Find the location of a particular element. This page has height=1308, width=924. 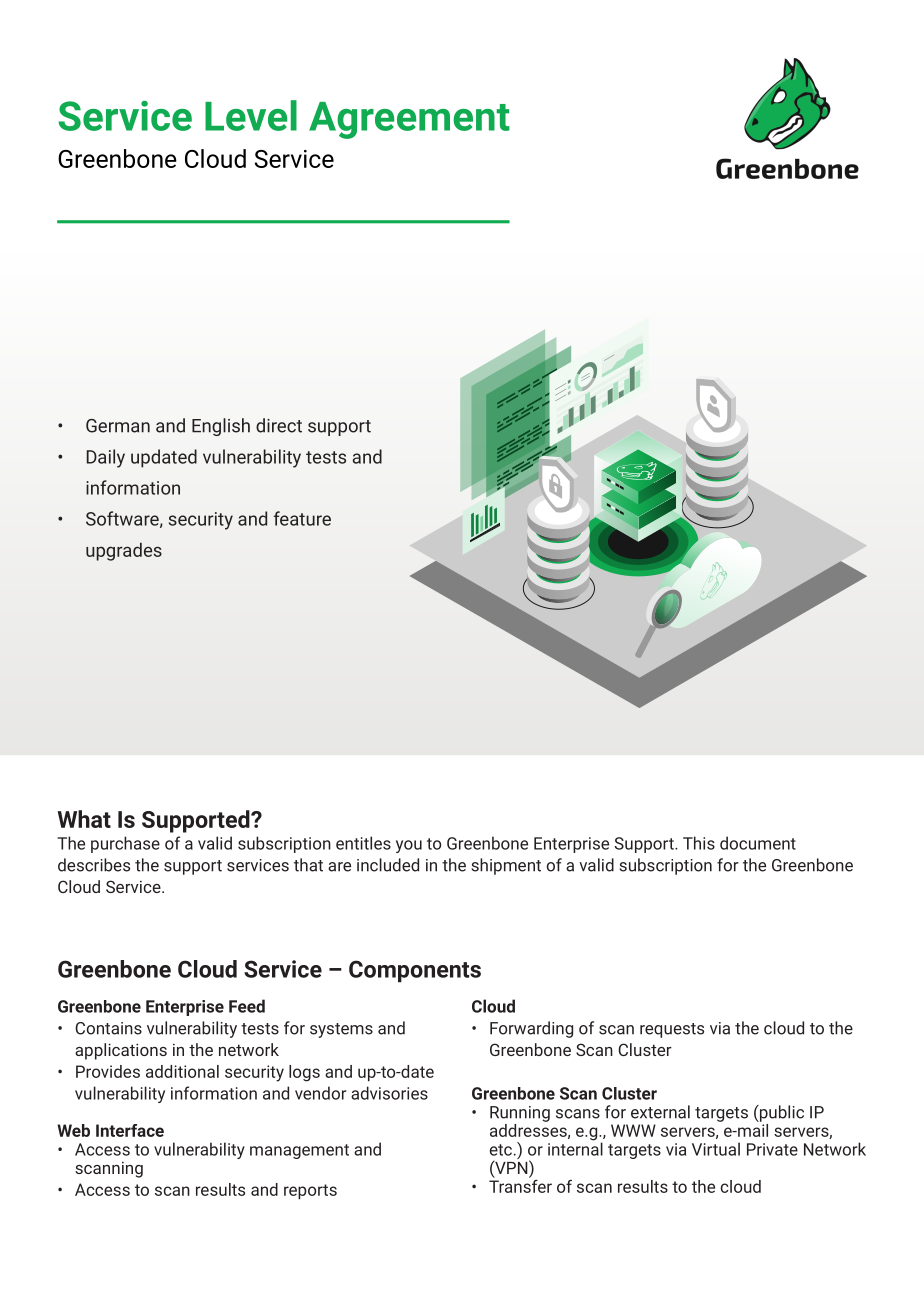

document is located at coordinates (758, 843).
